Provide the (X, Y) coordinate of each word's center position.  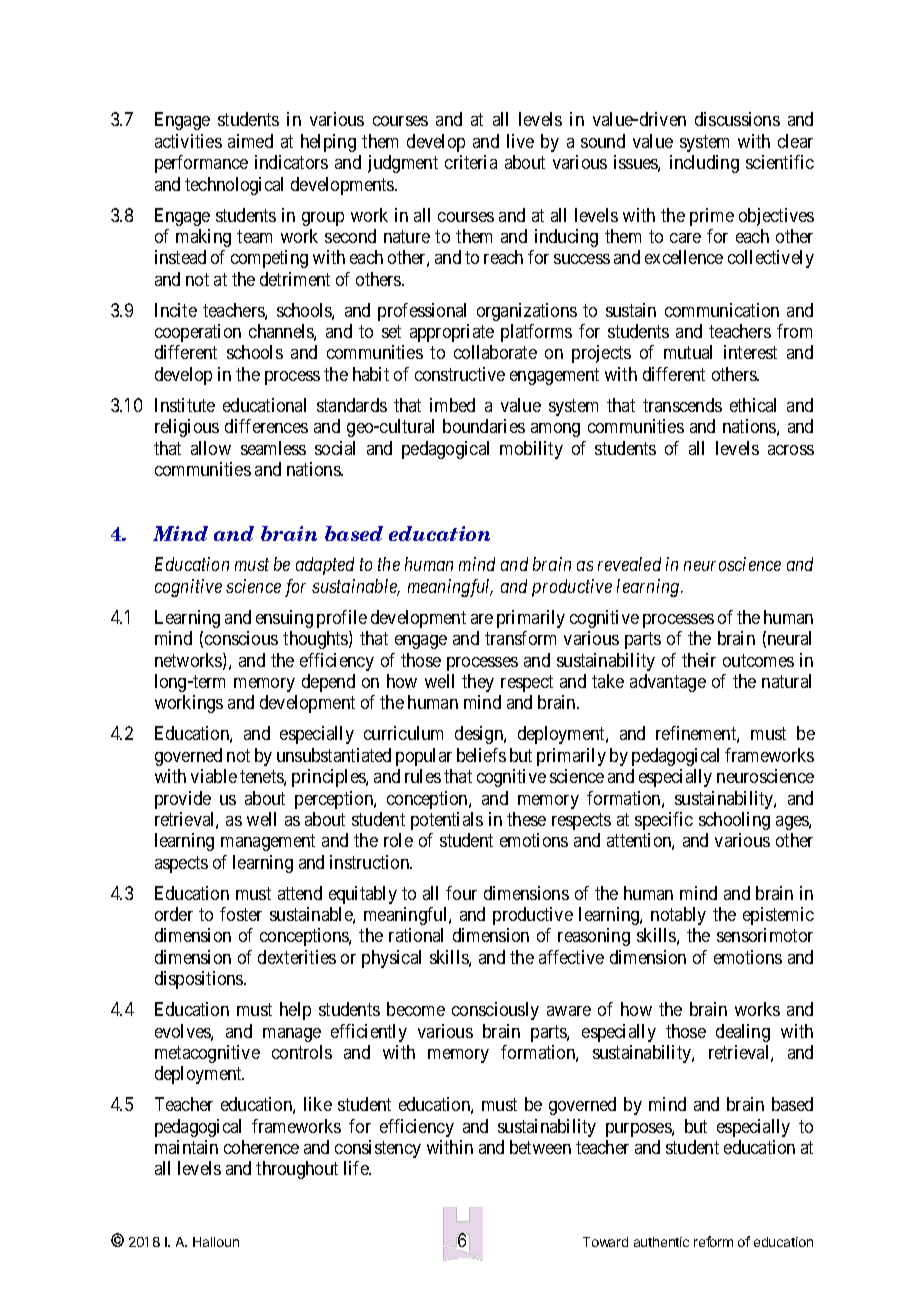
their (699, 660)
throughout (297, 1170)
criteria (471, 162)
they (478, 683)
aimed (250, 141)
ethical (753, 405)
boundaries (484, 426)
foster (241, 914)
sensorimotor (765, 935)
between (540, 1147)
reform (713, 1241)
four (461, 893)
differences (266, 426)
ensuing (284, 619)
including (704, 164)
